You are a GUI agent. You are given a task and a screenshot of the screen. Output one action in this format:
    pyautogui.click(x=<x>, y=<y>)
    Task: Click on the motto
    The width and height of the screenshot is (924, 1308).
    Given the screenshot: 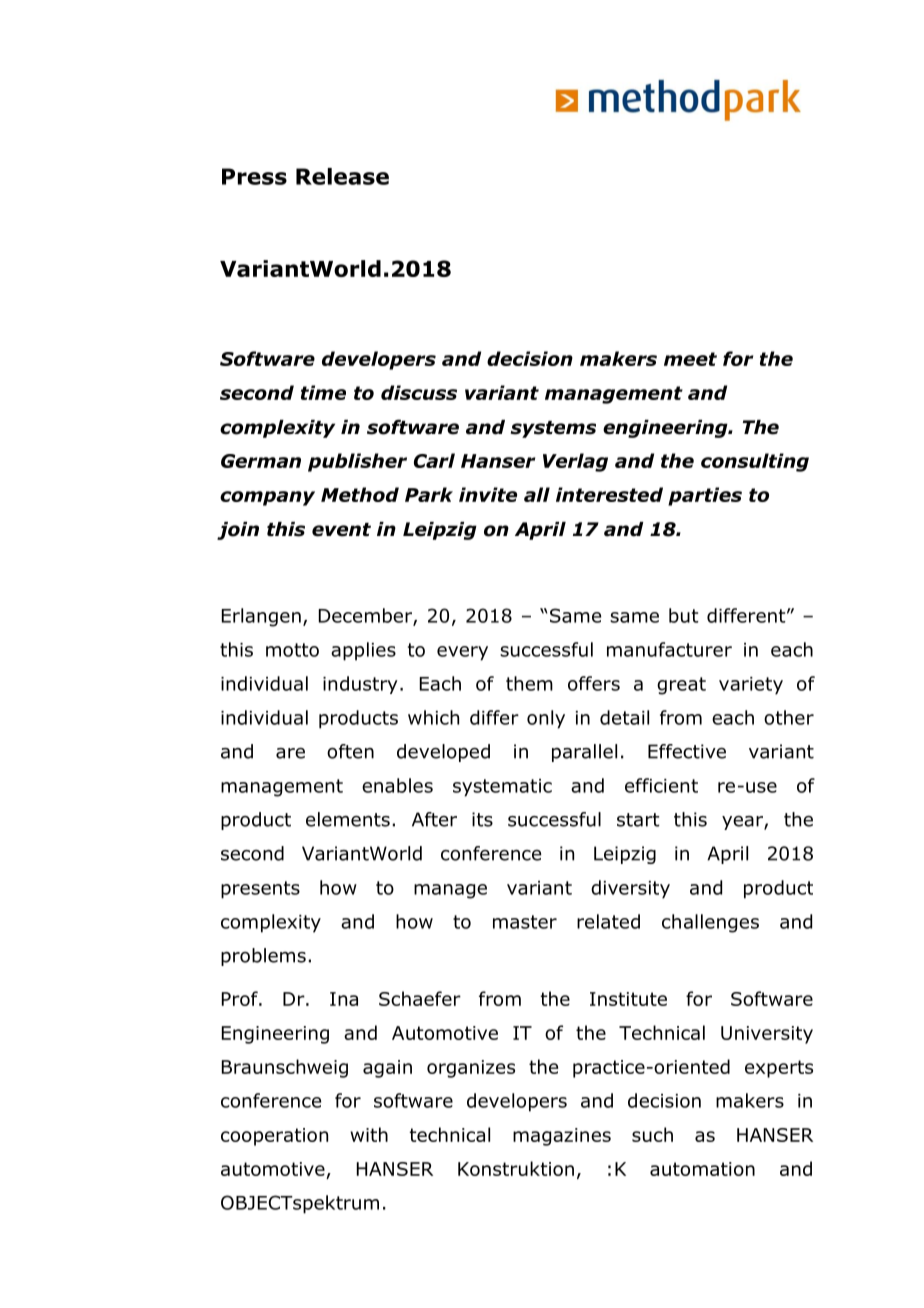 What is the action you would take?
    pyautogui.click(x=292, y=650)
